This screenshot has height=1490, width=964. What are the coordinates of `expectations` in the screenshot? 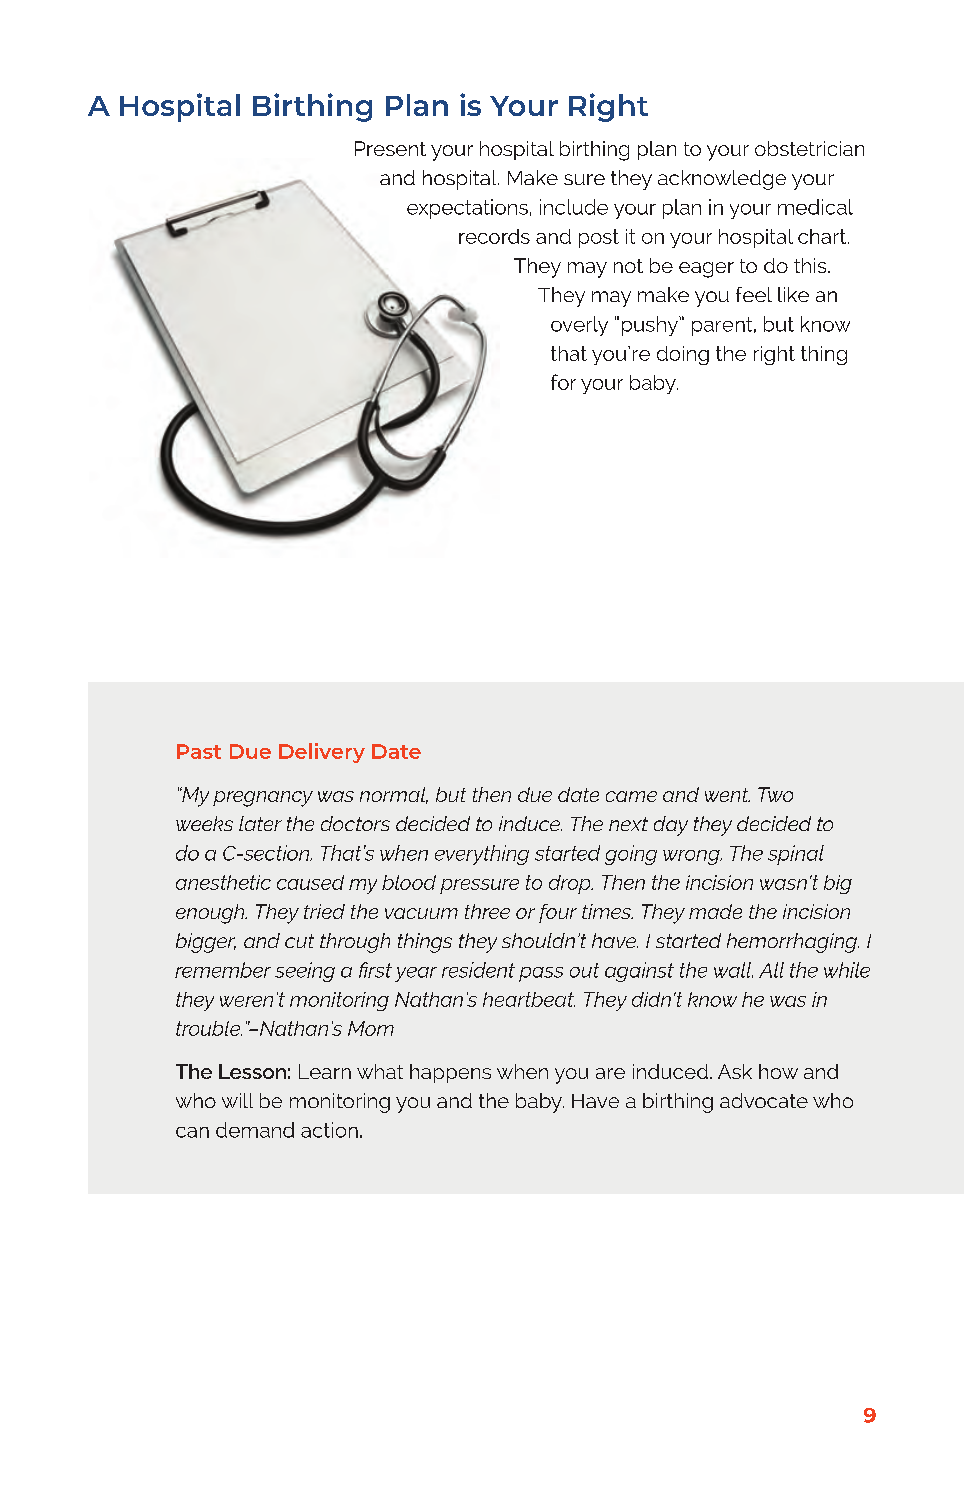 It's located at (467, 209).
